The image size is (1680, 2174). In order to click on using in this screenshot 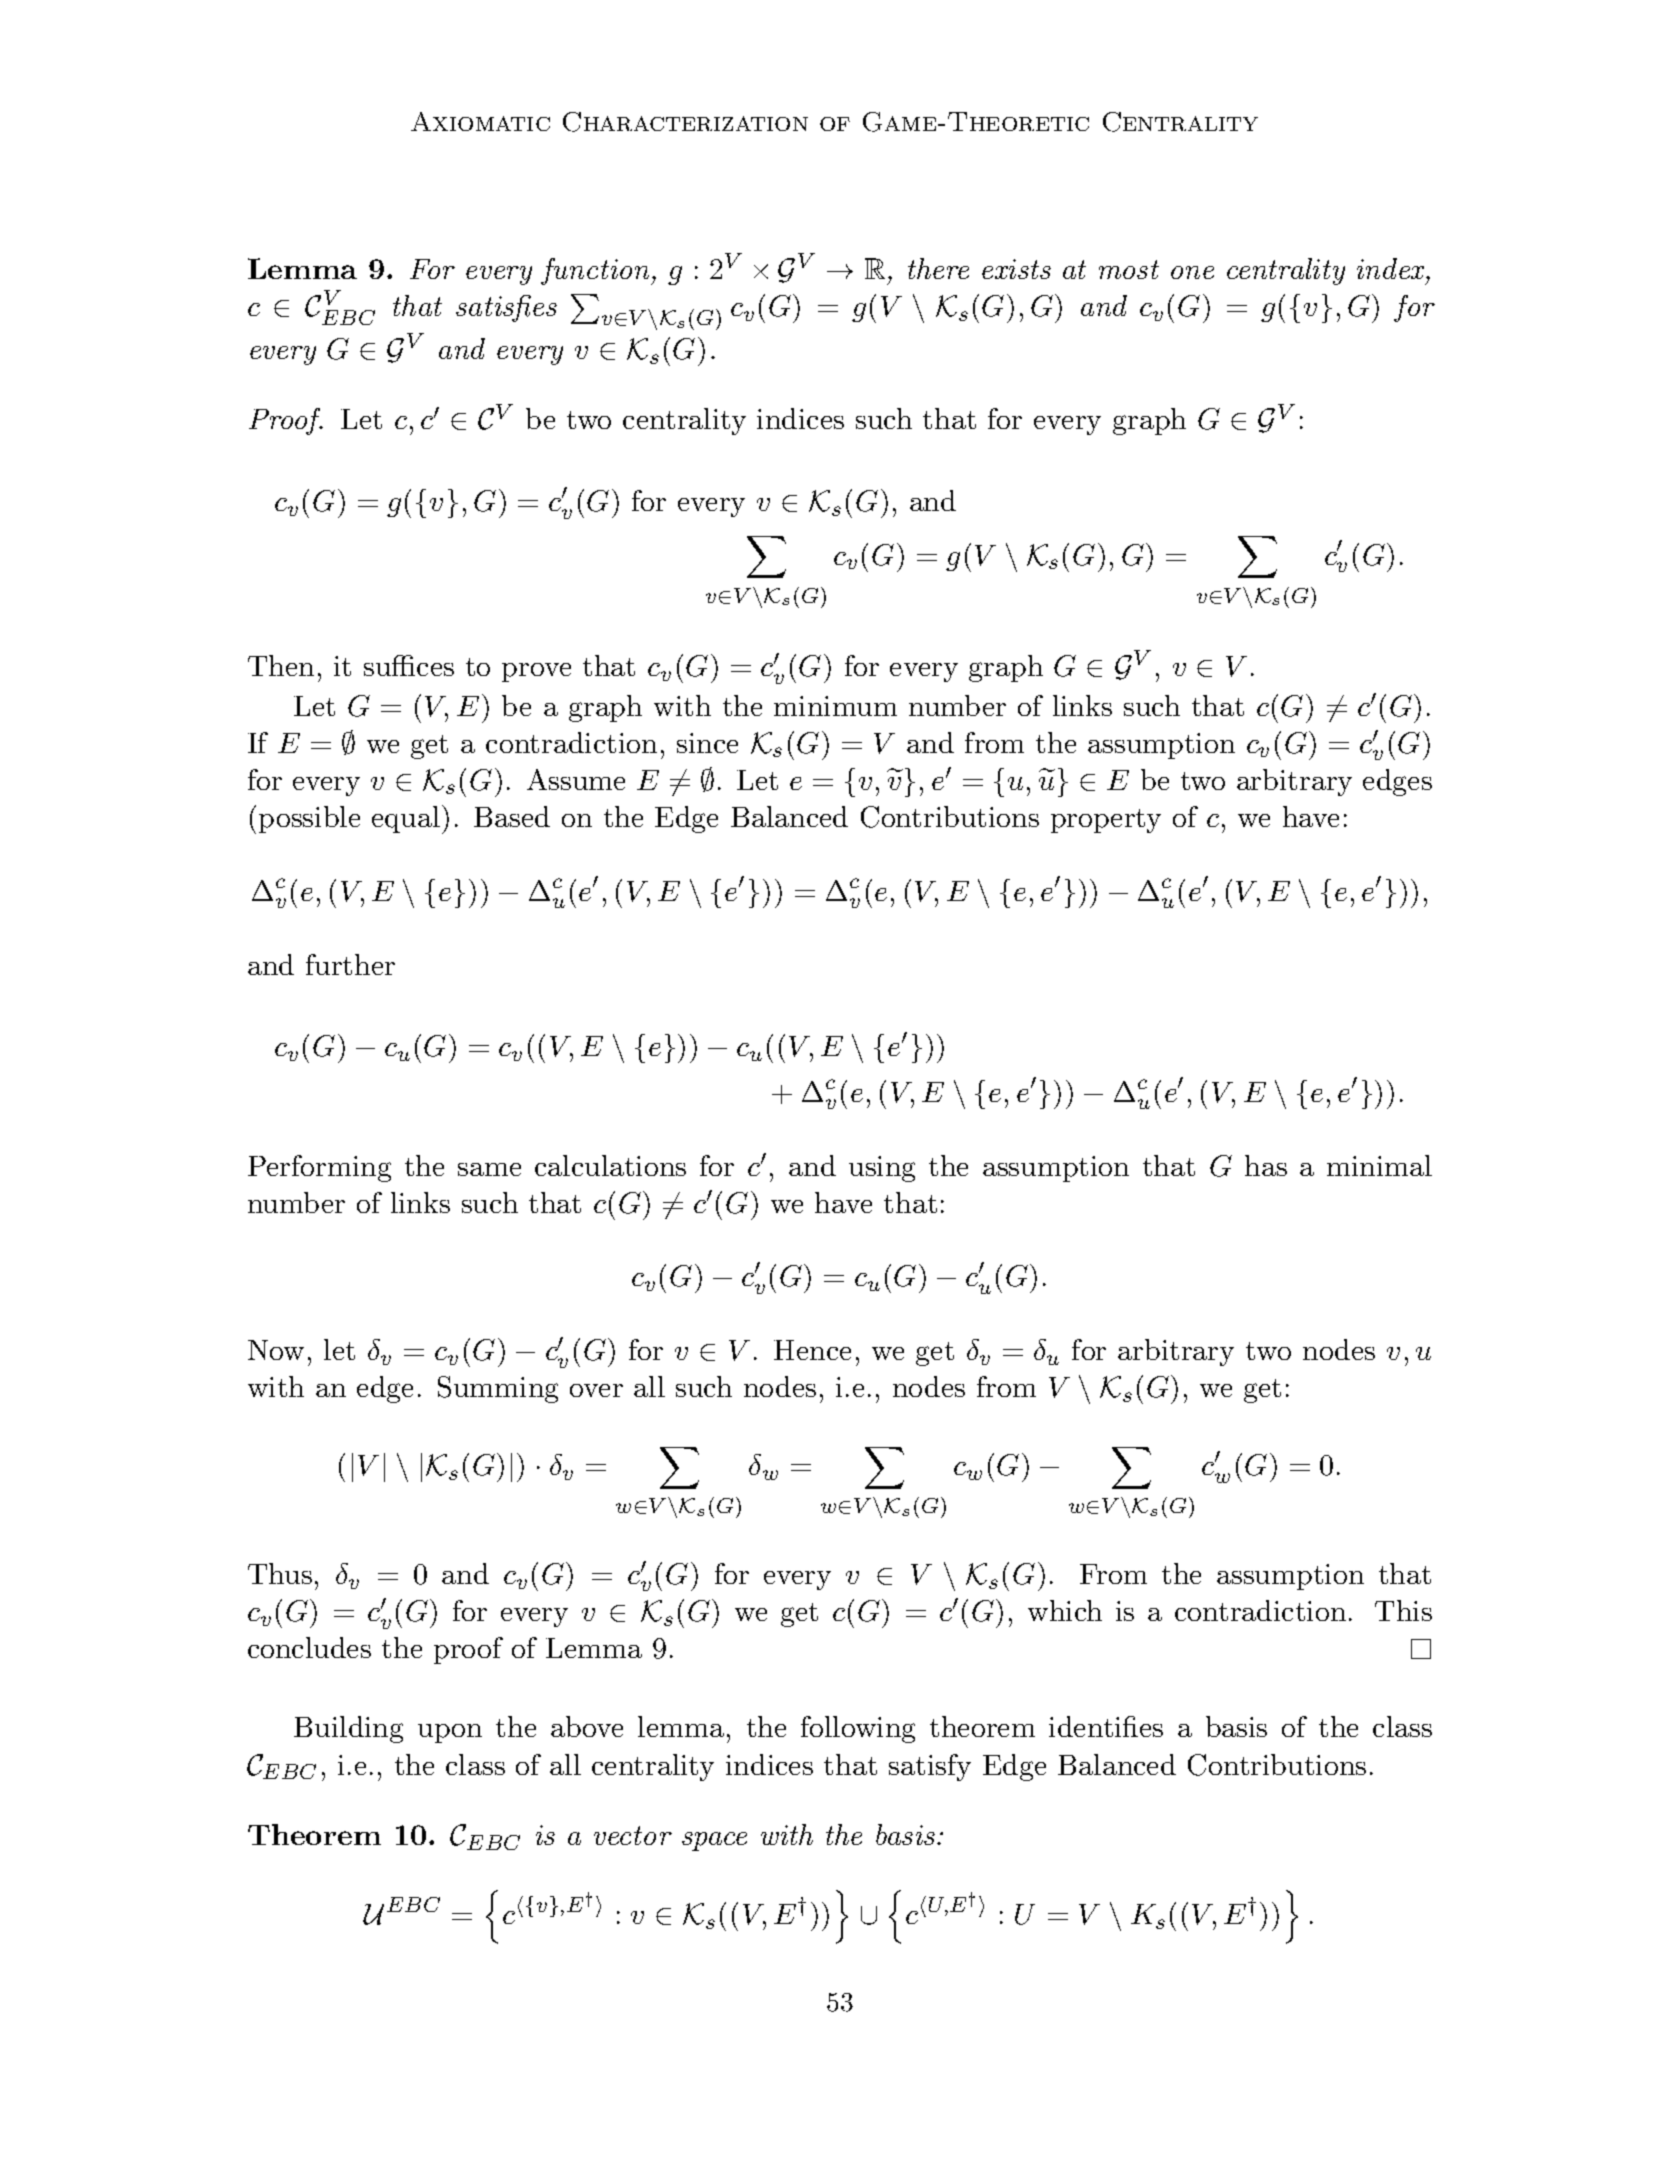, I will do `click(882, 1169)`.
